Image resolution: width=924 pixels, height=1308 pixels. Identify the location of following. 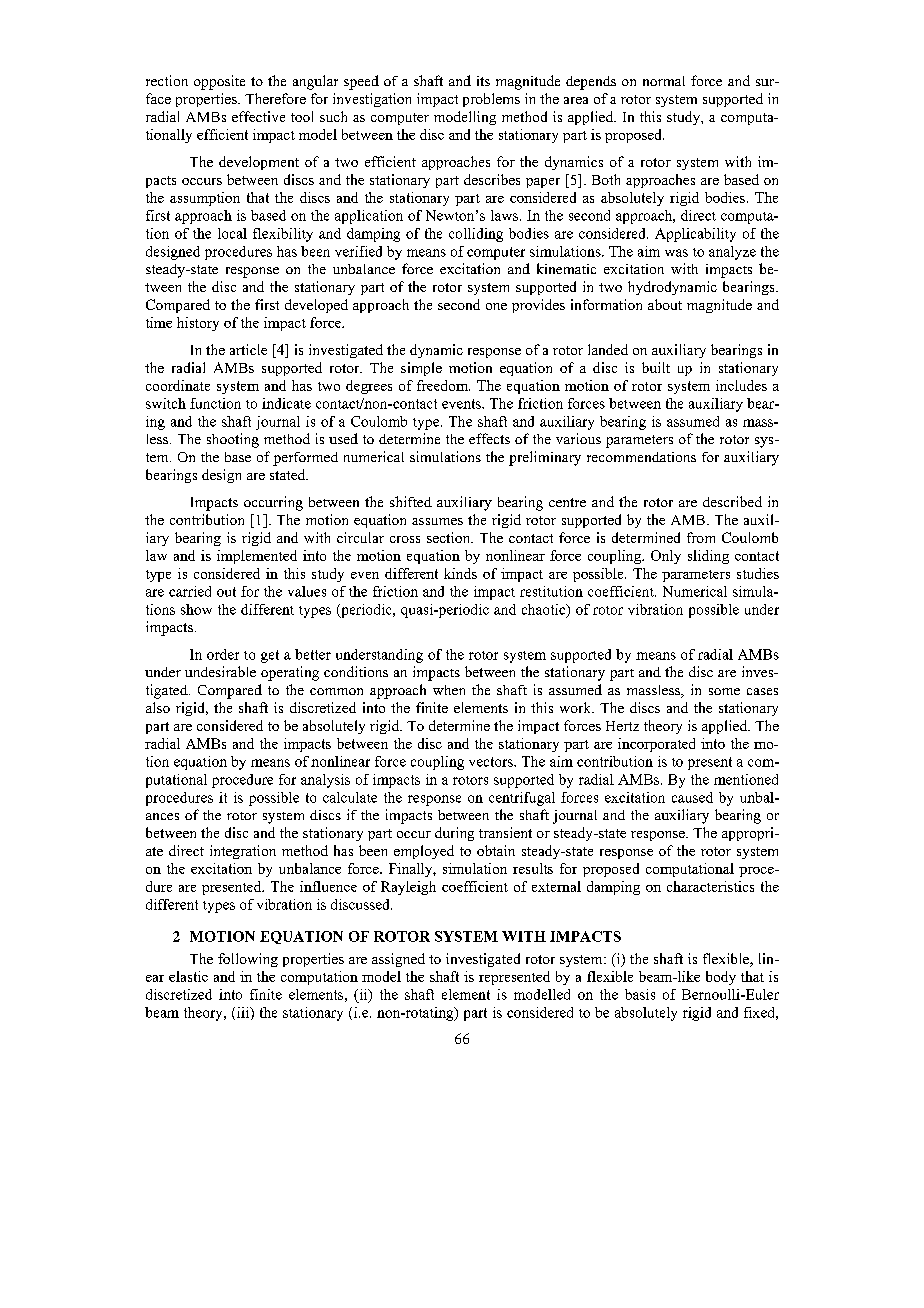
(248, 960).
